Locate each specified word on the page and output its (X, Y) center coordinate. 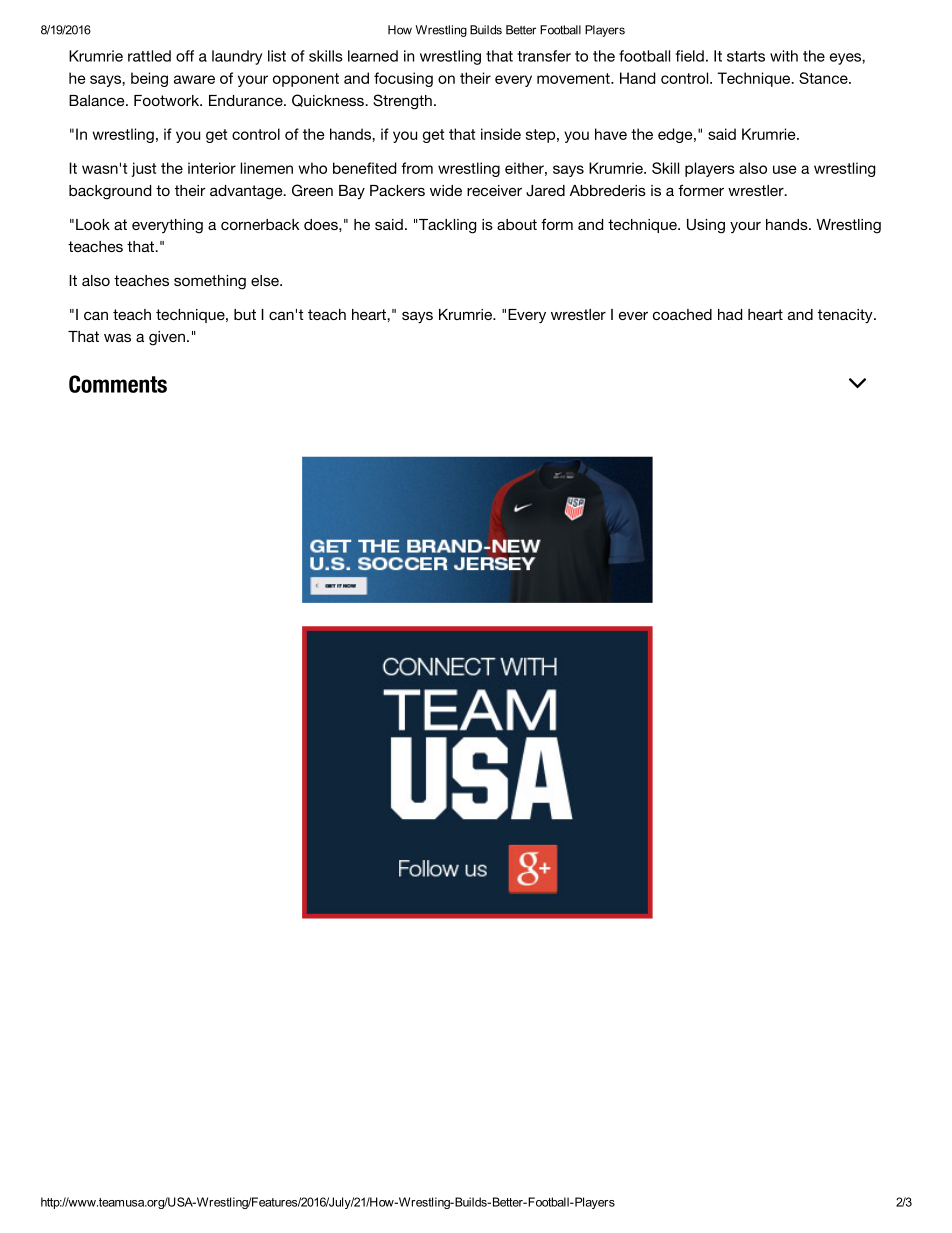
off (185, 56)
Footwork (168, 100)
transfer (544, 56)
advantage (247, 192)
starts (746, 56)
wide (446, 190)
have (611, 134)
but (245, 314)
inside (501, 134)
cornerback (260, 224)
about (517, 224)
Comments (118, 384)
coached (682, 314)
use (784, 169)
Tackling (447, 226)
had (730, 314)
